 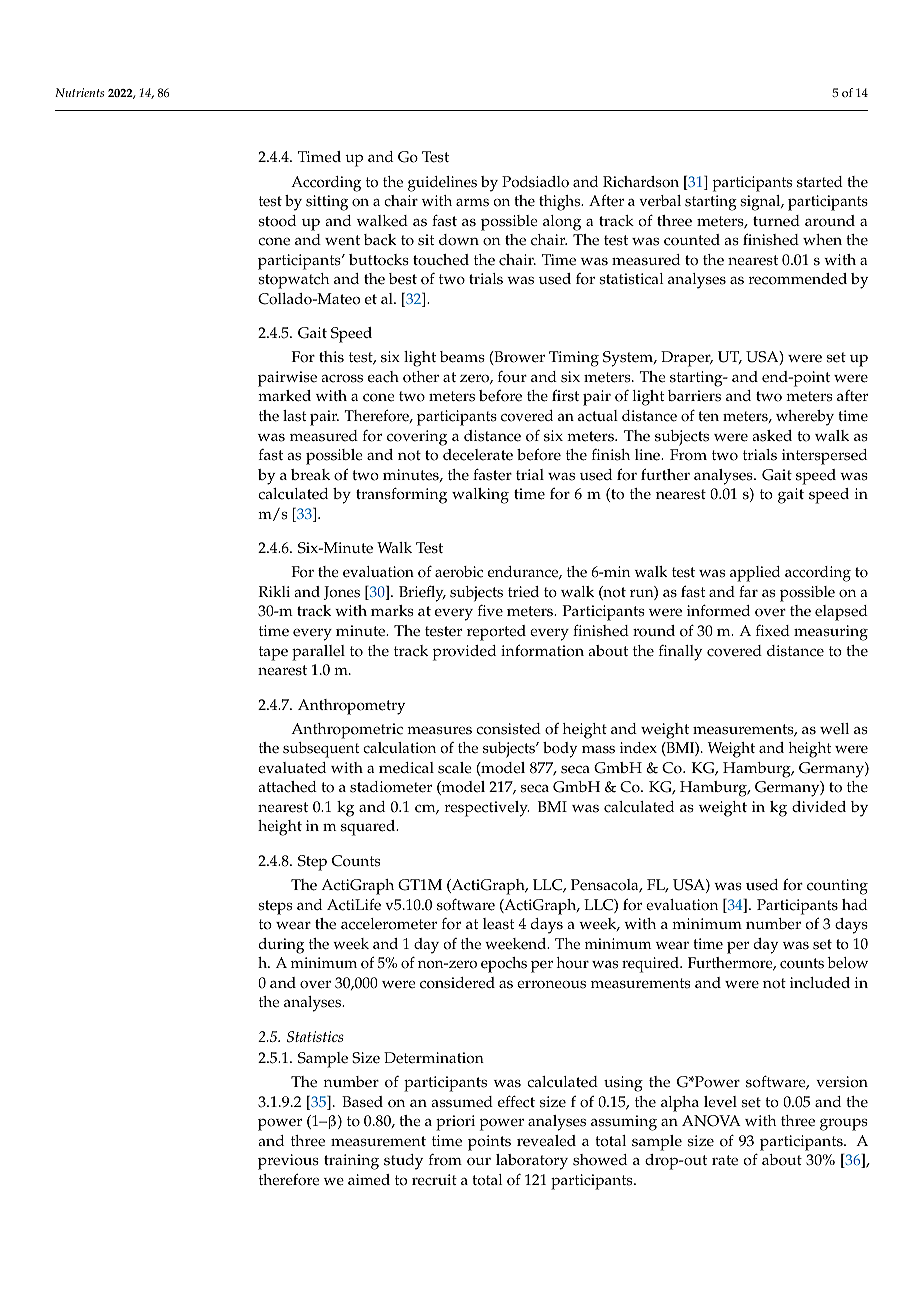 What do you see at coordinates (288, 1162) in the screenshot?
I see `previous` at bounding box center [288, 1162].
